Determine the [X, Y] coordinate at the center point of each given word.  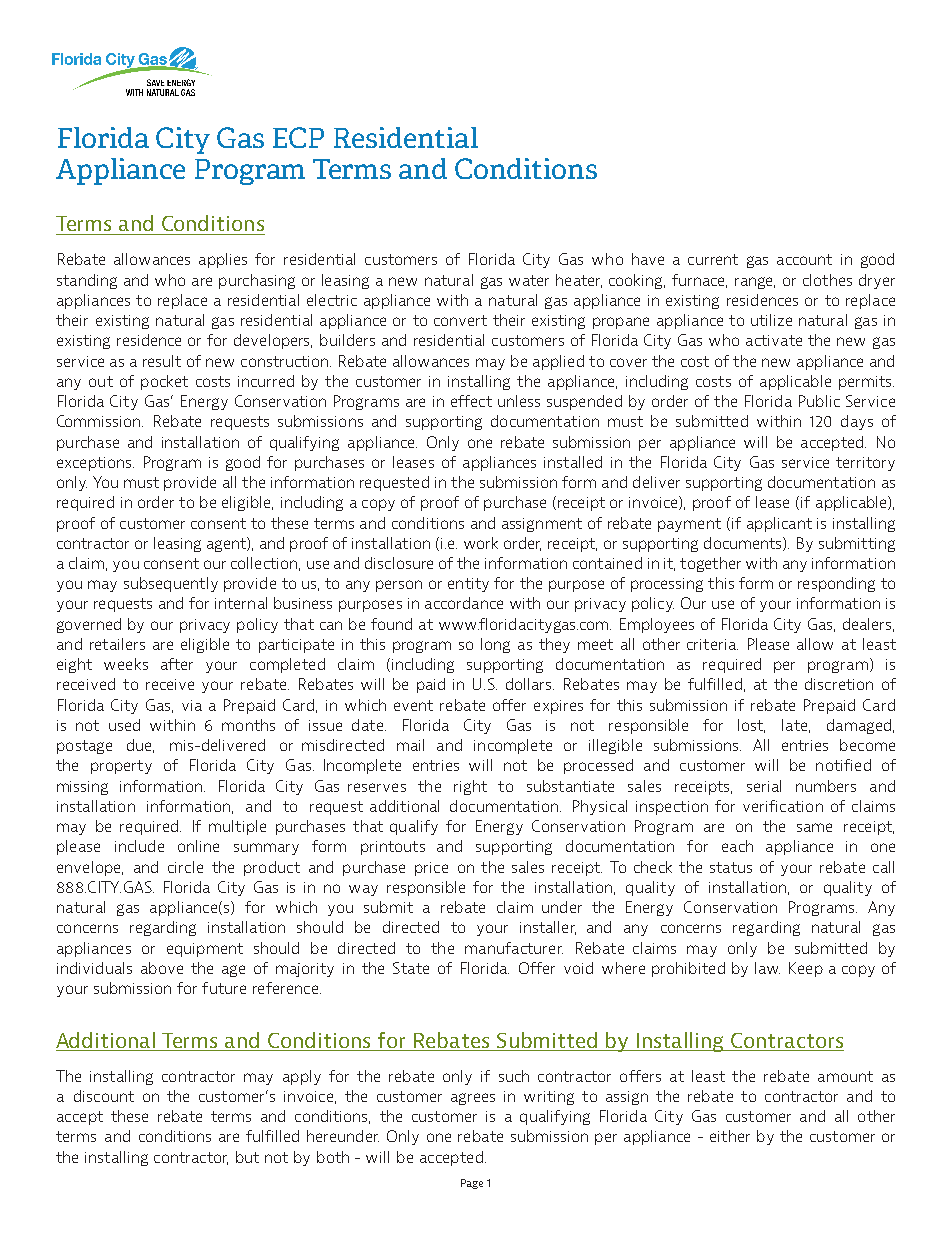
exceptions [95, 464]
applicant [779, 524]
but [247, 1157]
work [481, 543]
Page [472, 1184]
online [198, 846]
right [470, 787]
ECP [298, 137]
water [529, 280]
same [814, 827]
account [804, 259]
